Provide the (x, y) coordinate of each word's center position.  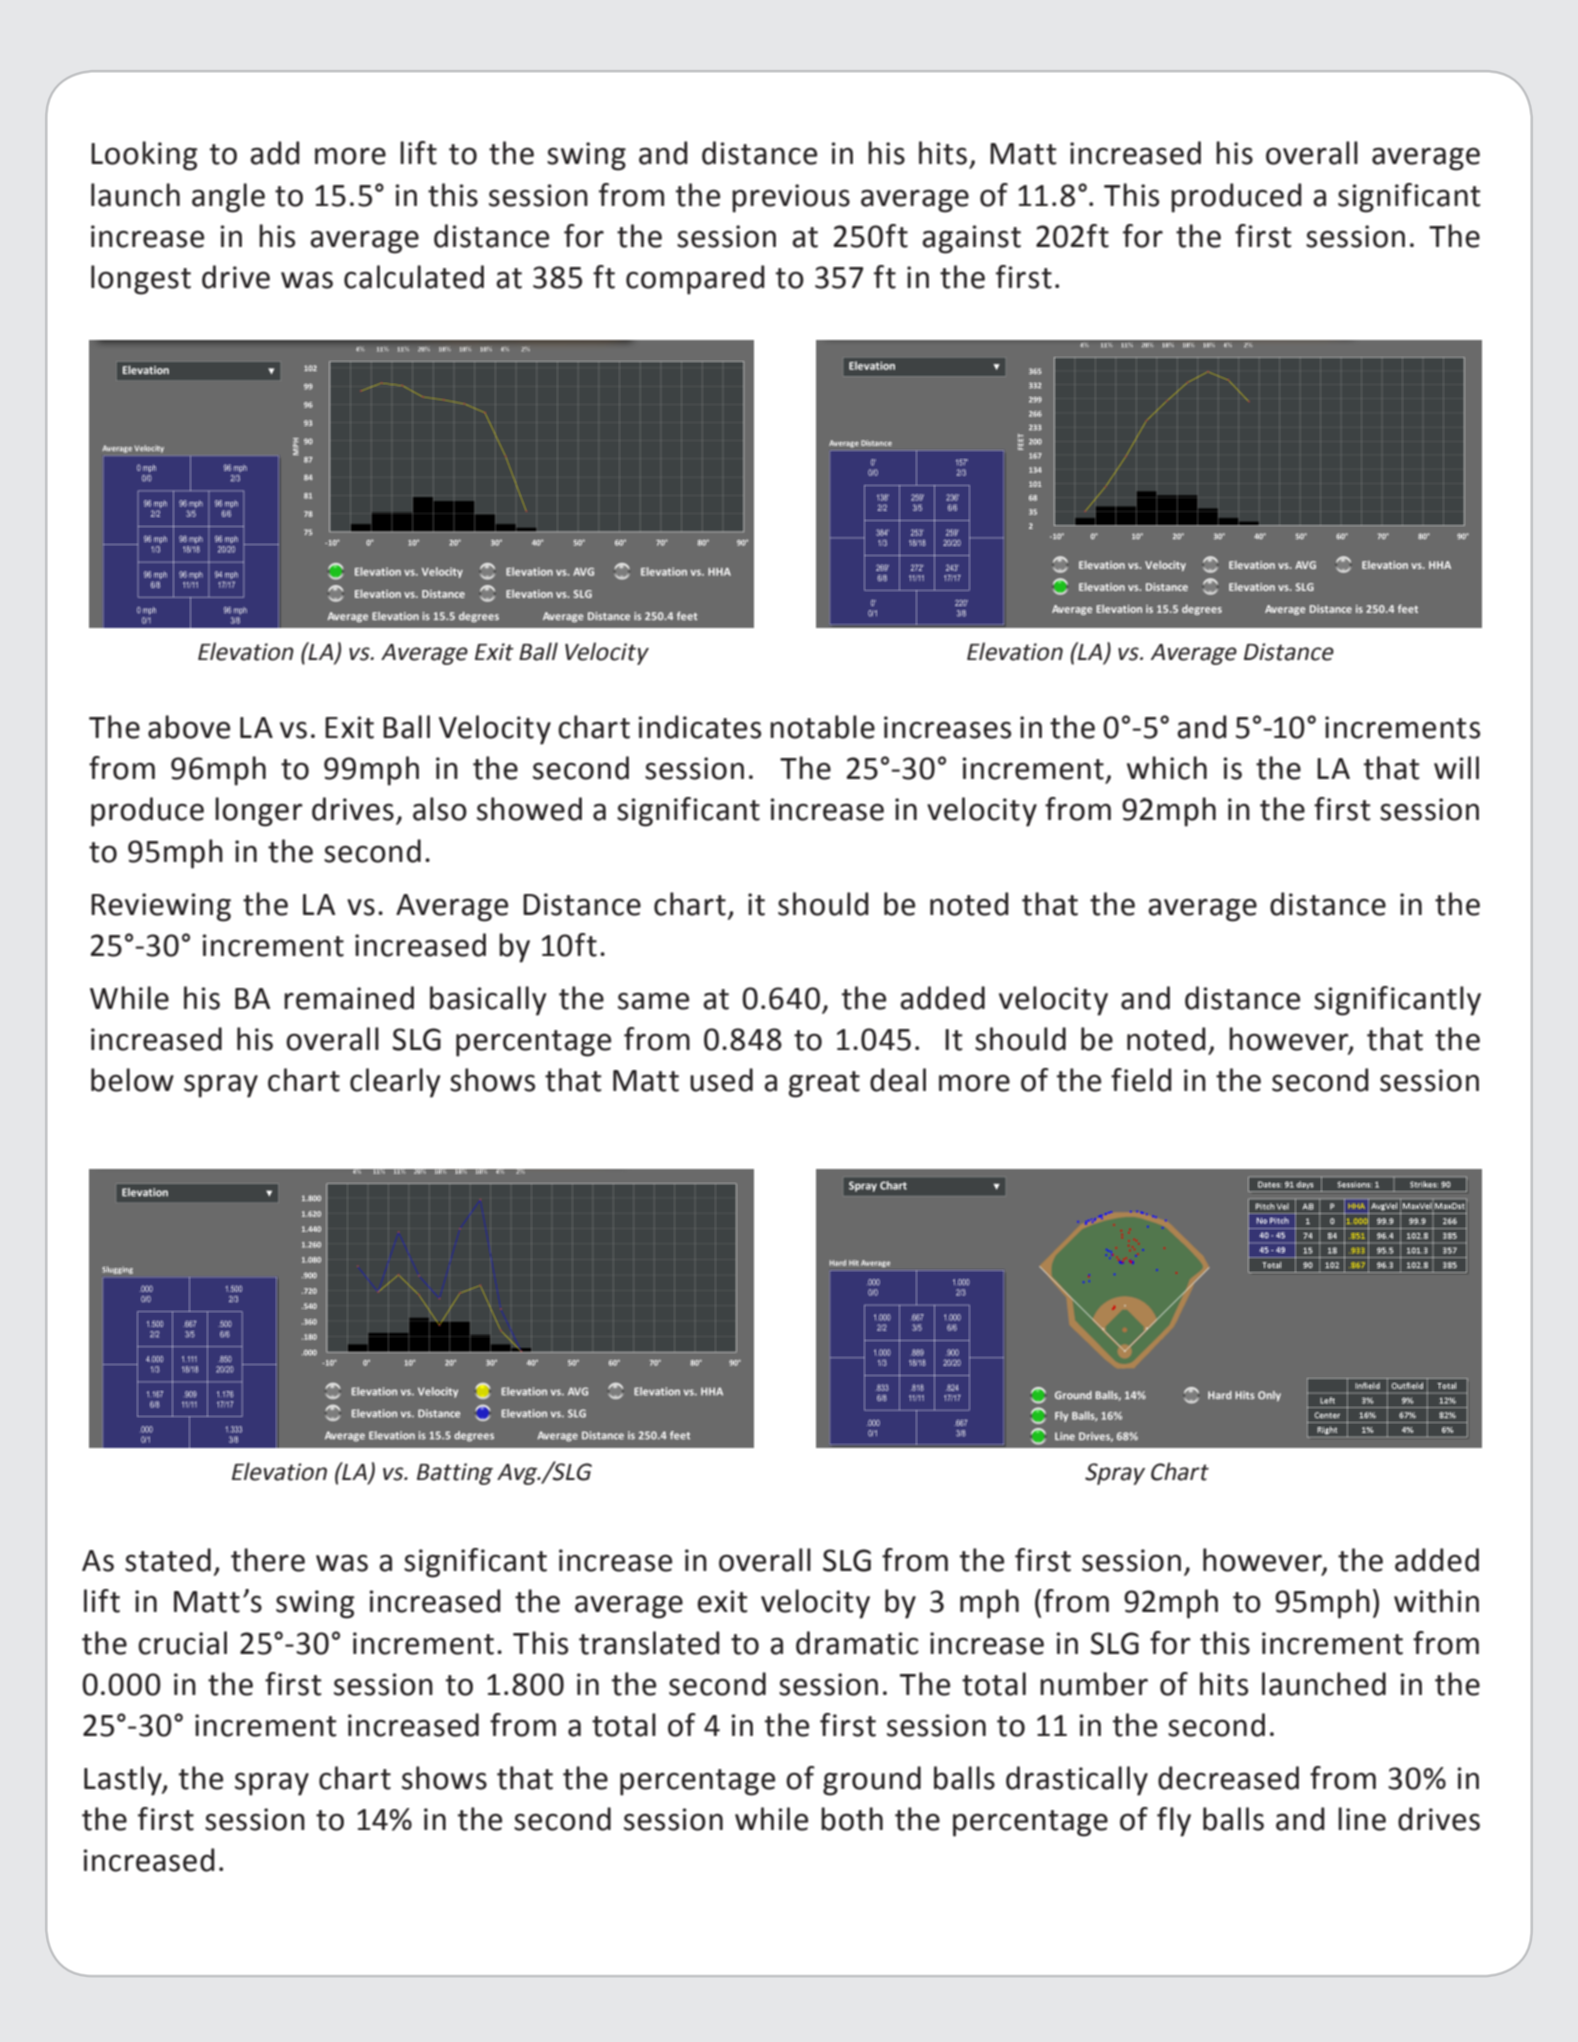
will (1456, 767)
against (971, 239)
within (1436, 1601)
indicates (699, 727)
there (268, 1560)
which (1167, 768)
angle (228, 198)
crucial (182, 1643)
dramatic (857, 1643)
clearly (395, 1083)
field (1141, 1080)
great (824, 1084)
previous (791, 198)
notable (822, 727)
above (189, 727)
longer (259, 812)
